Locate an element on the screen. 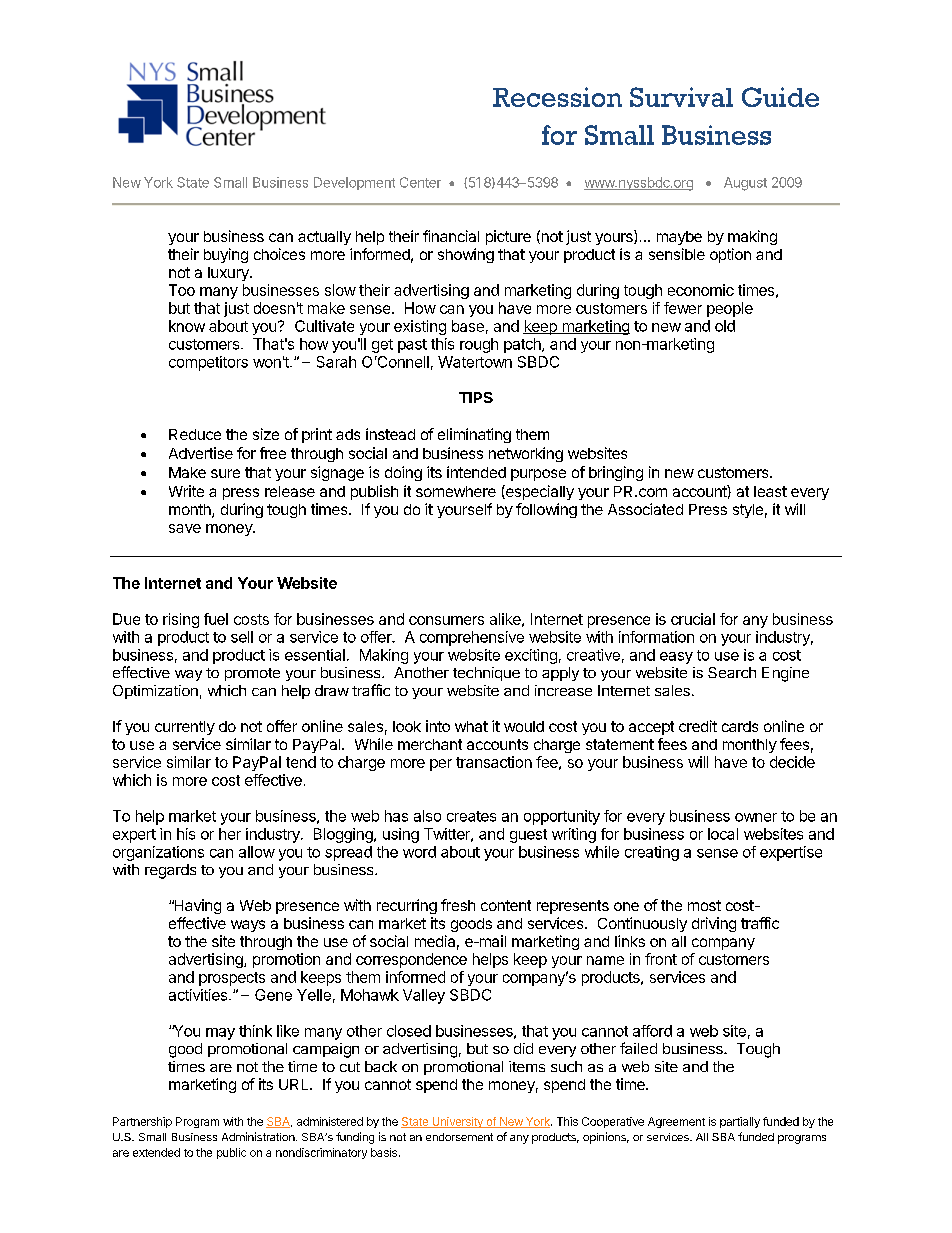  buying is located at coordinates (226, 255).
